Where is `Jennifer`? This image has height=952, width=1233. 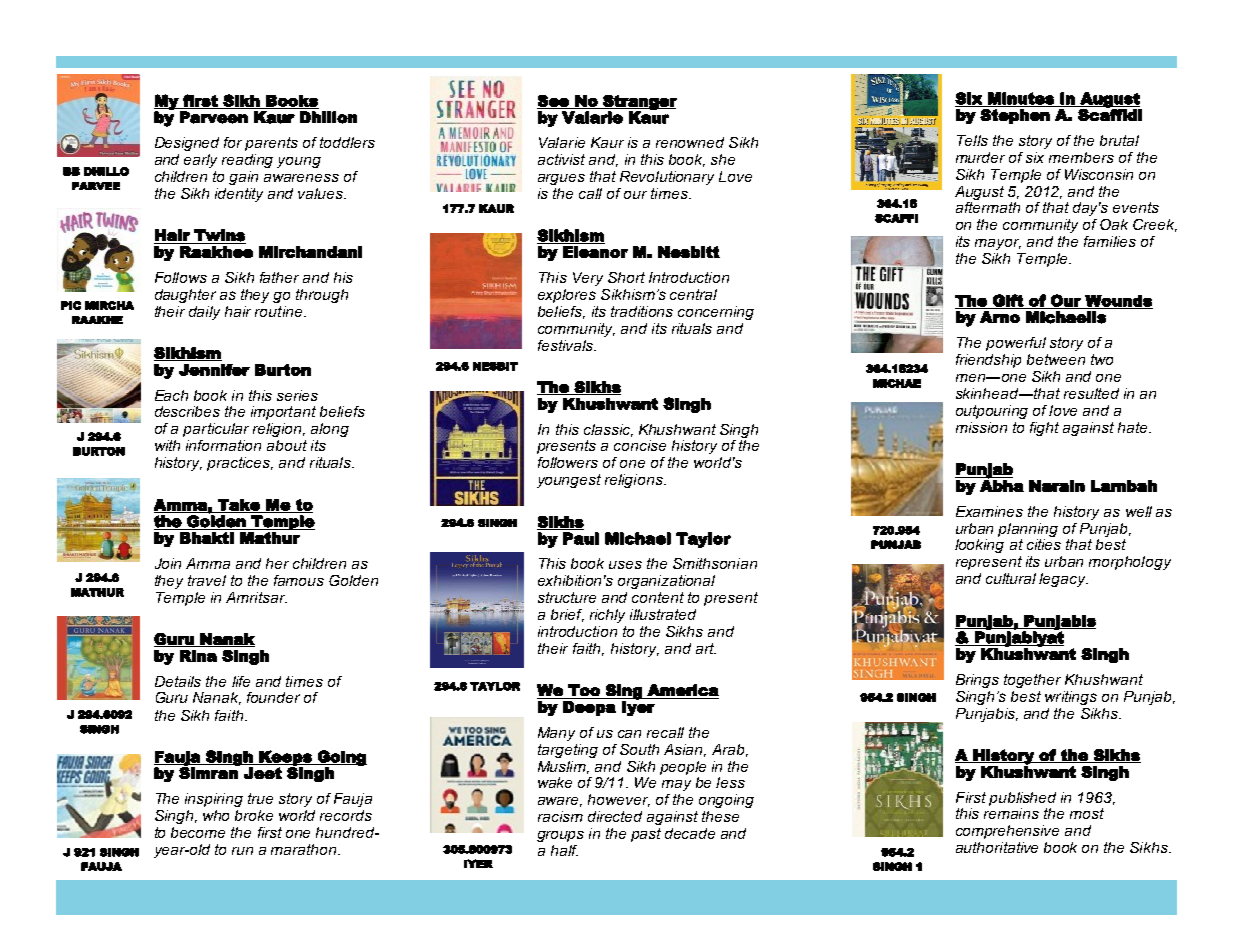
Jennifer is located at coordinates (214, 370).
